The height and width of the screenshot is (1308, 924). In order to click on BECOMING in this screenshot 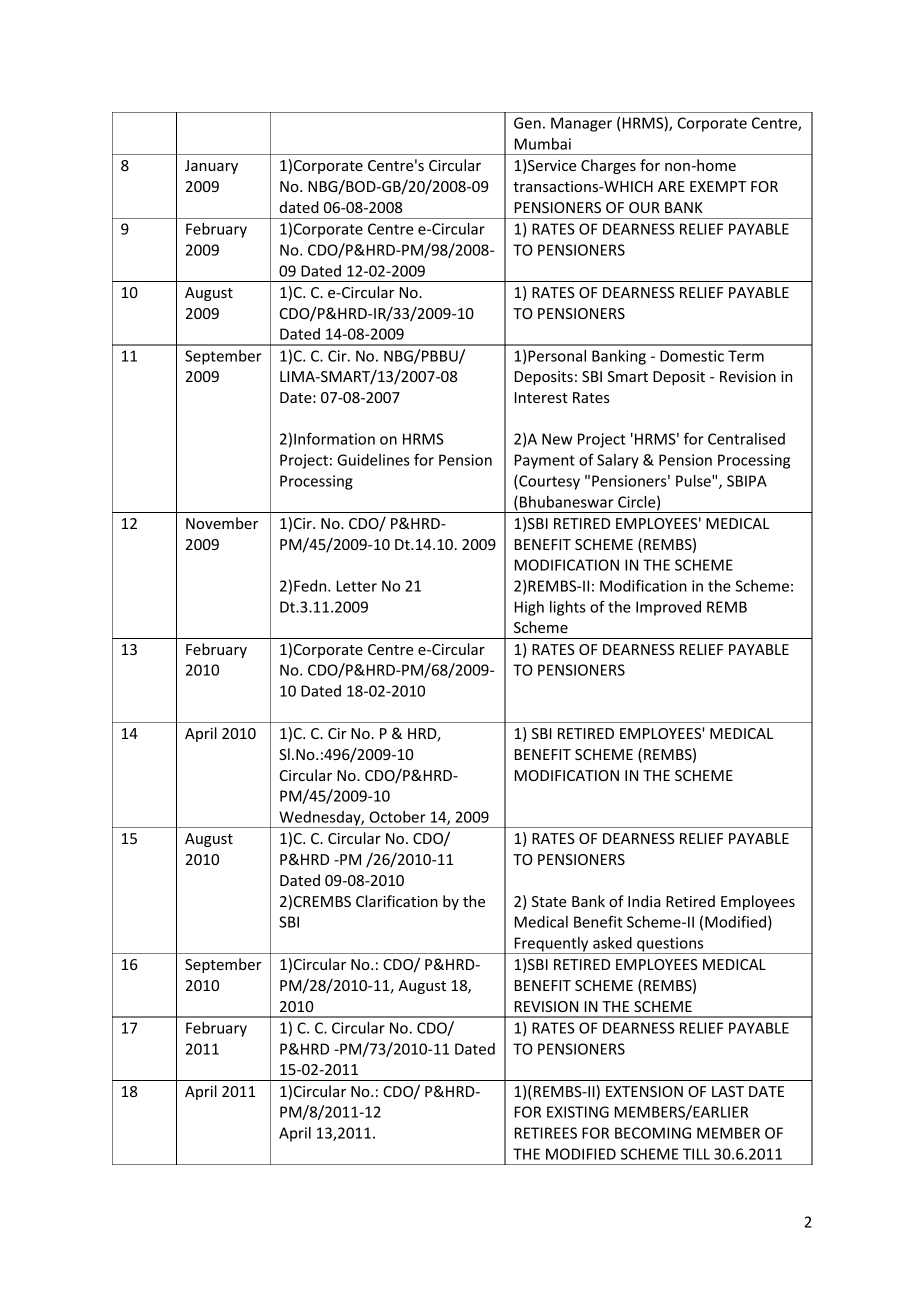, I will do `click(653, 1133)`.
